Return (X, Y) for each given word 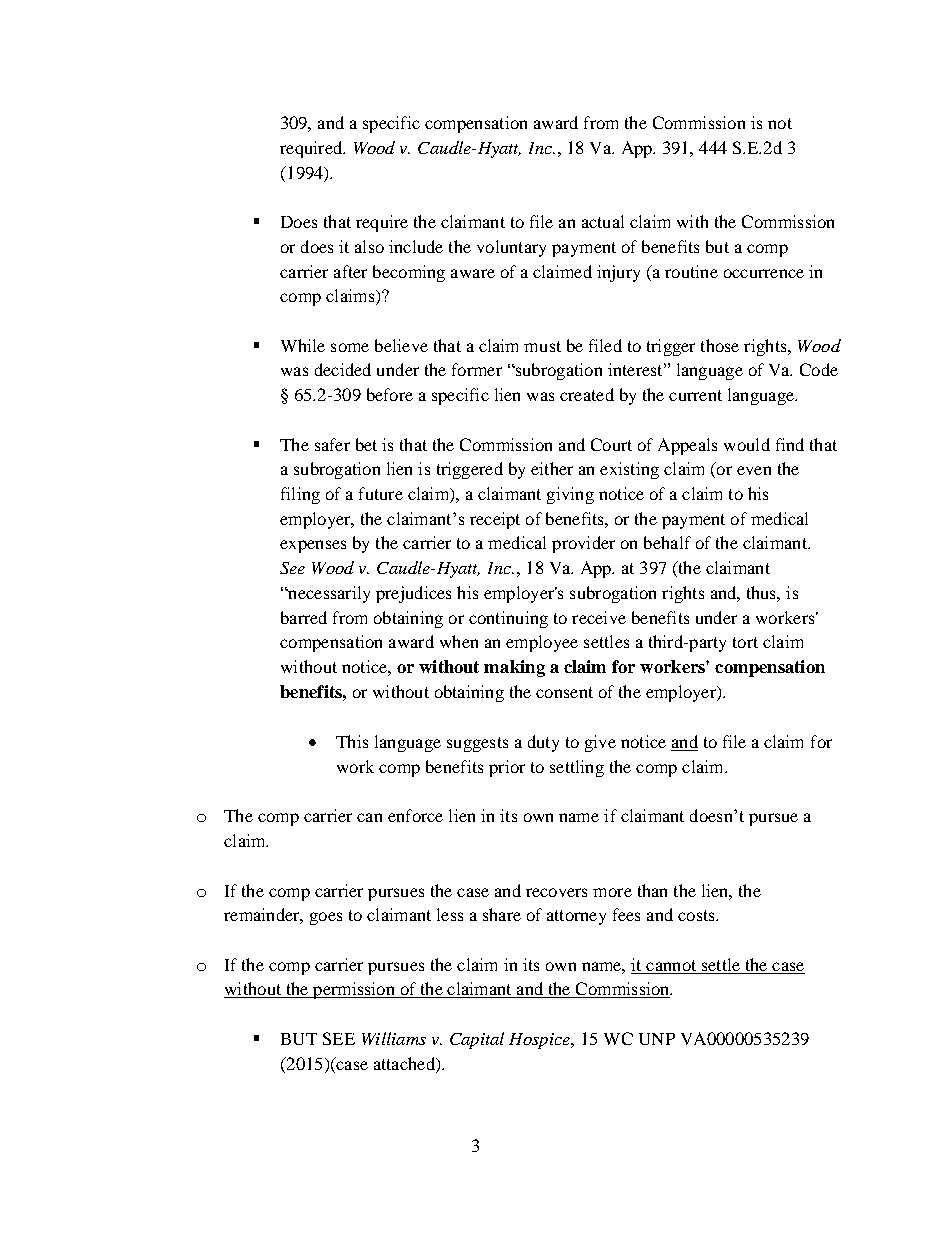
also (369, 246)
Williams (394, 1038)
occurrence (764, 273)
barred (304, 617)
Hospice (540, 1041)
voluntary (511, 248)
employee (542, 643)
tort (745, 642)
